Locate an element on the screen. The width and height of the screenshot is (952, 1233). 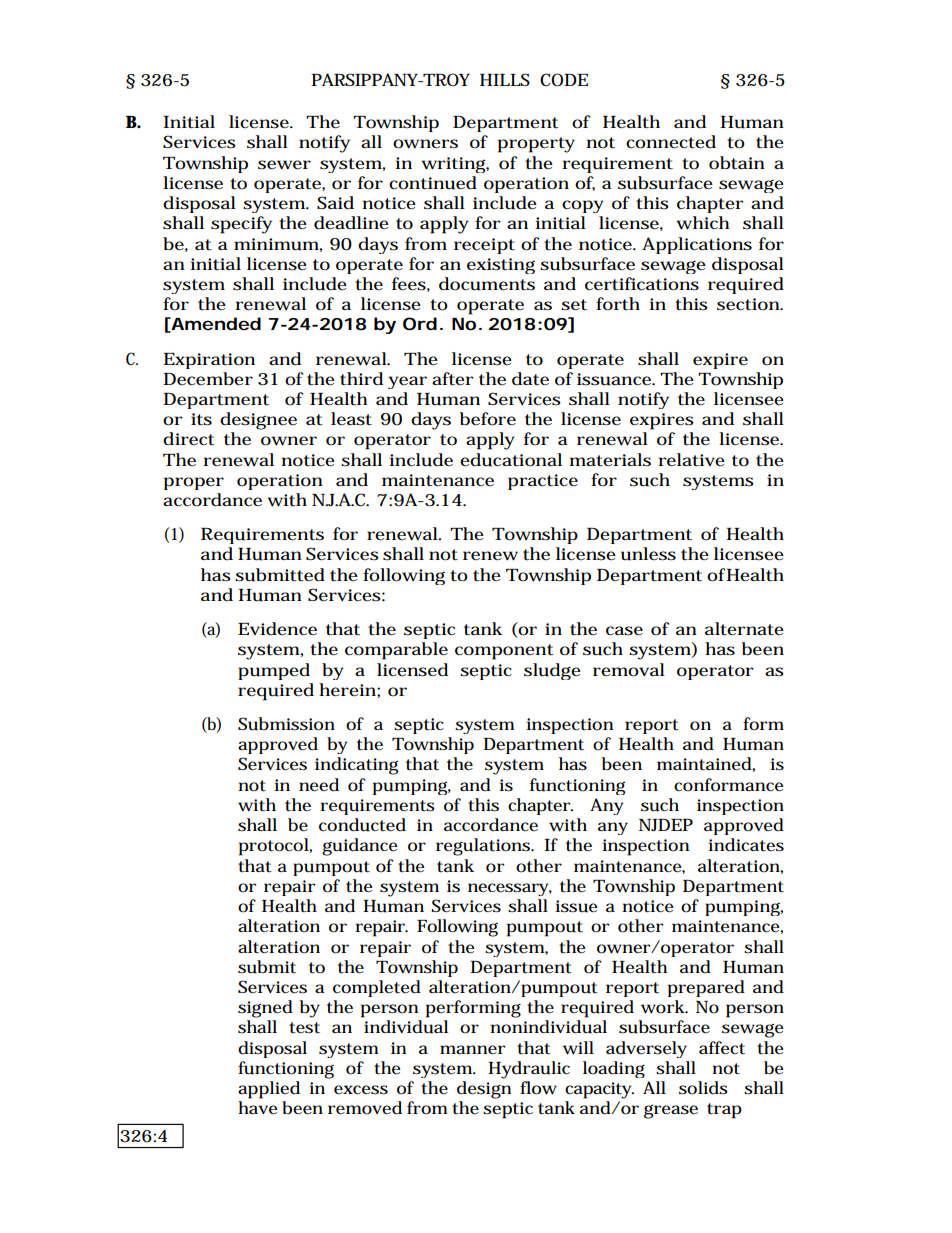
connected is located at coordinates (671, 142).
